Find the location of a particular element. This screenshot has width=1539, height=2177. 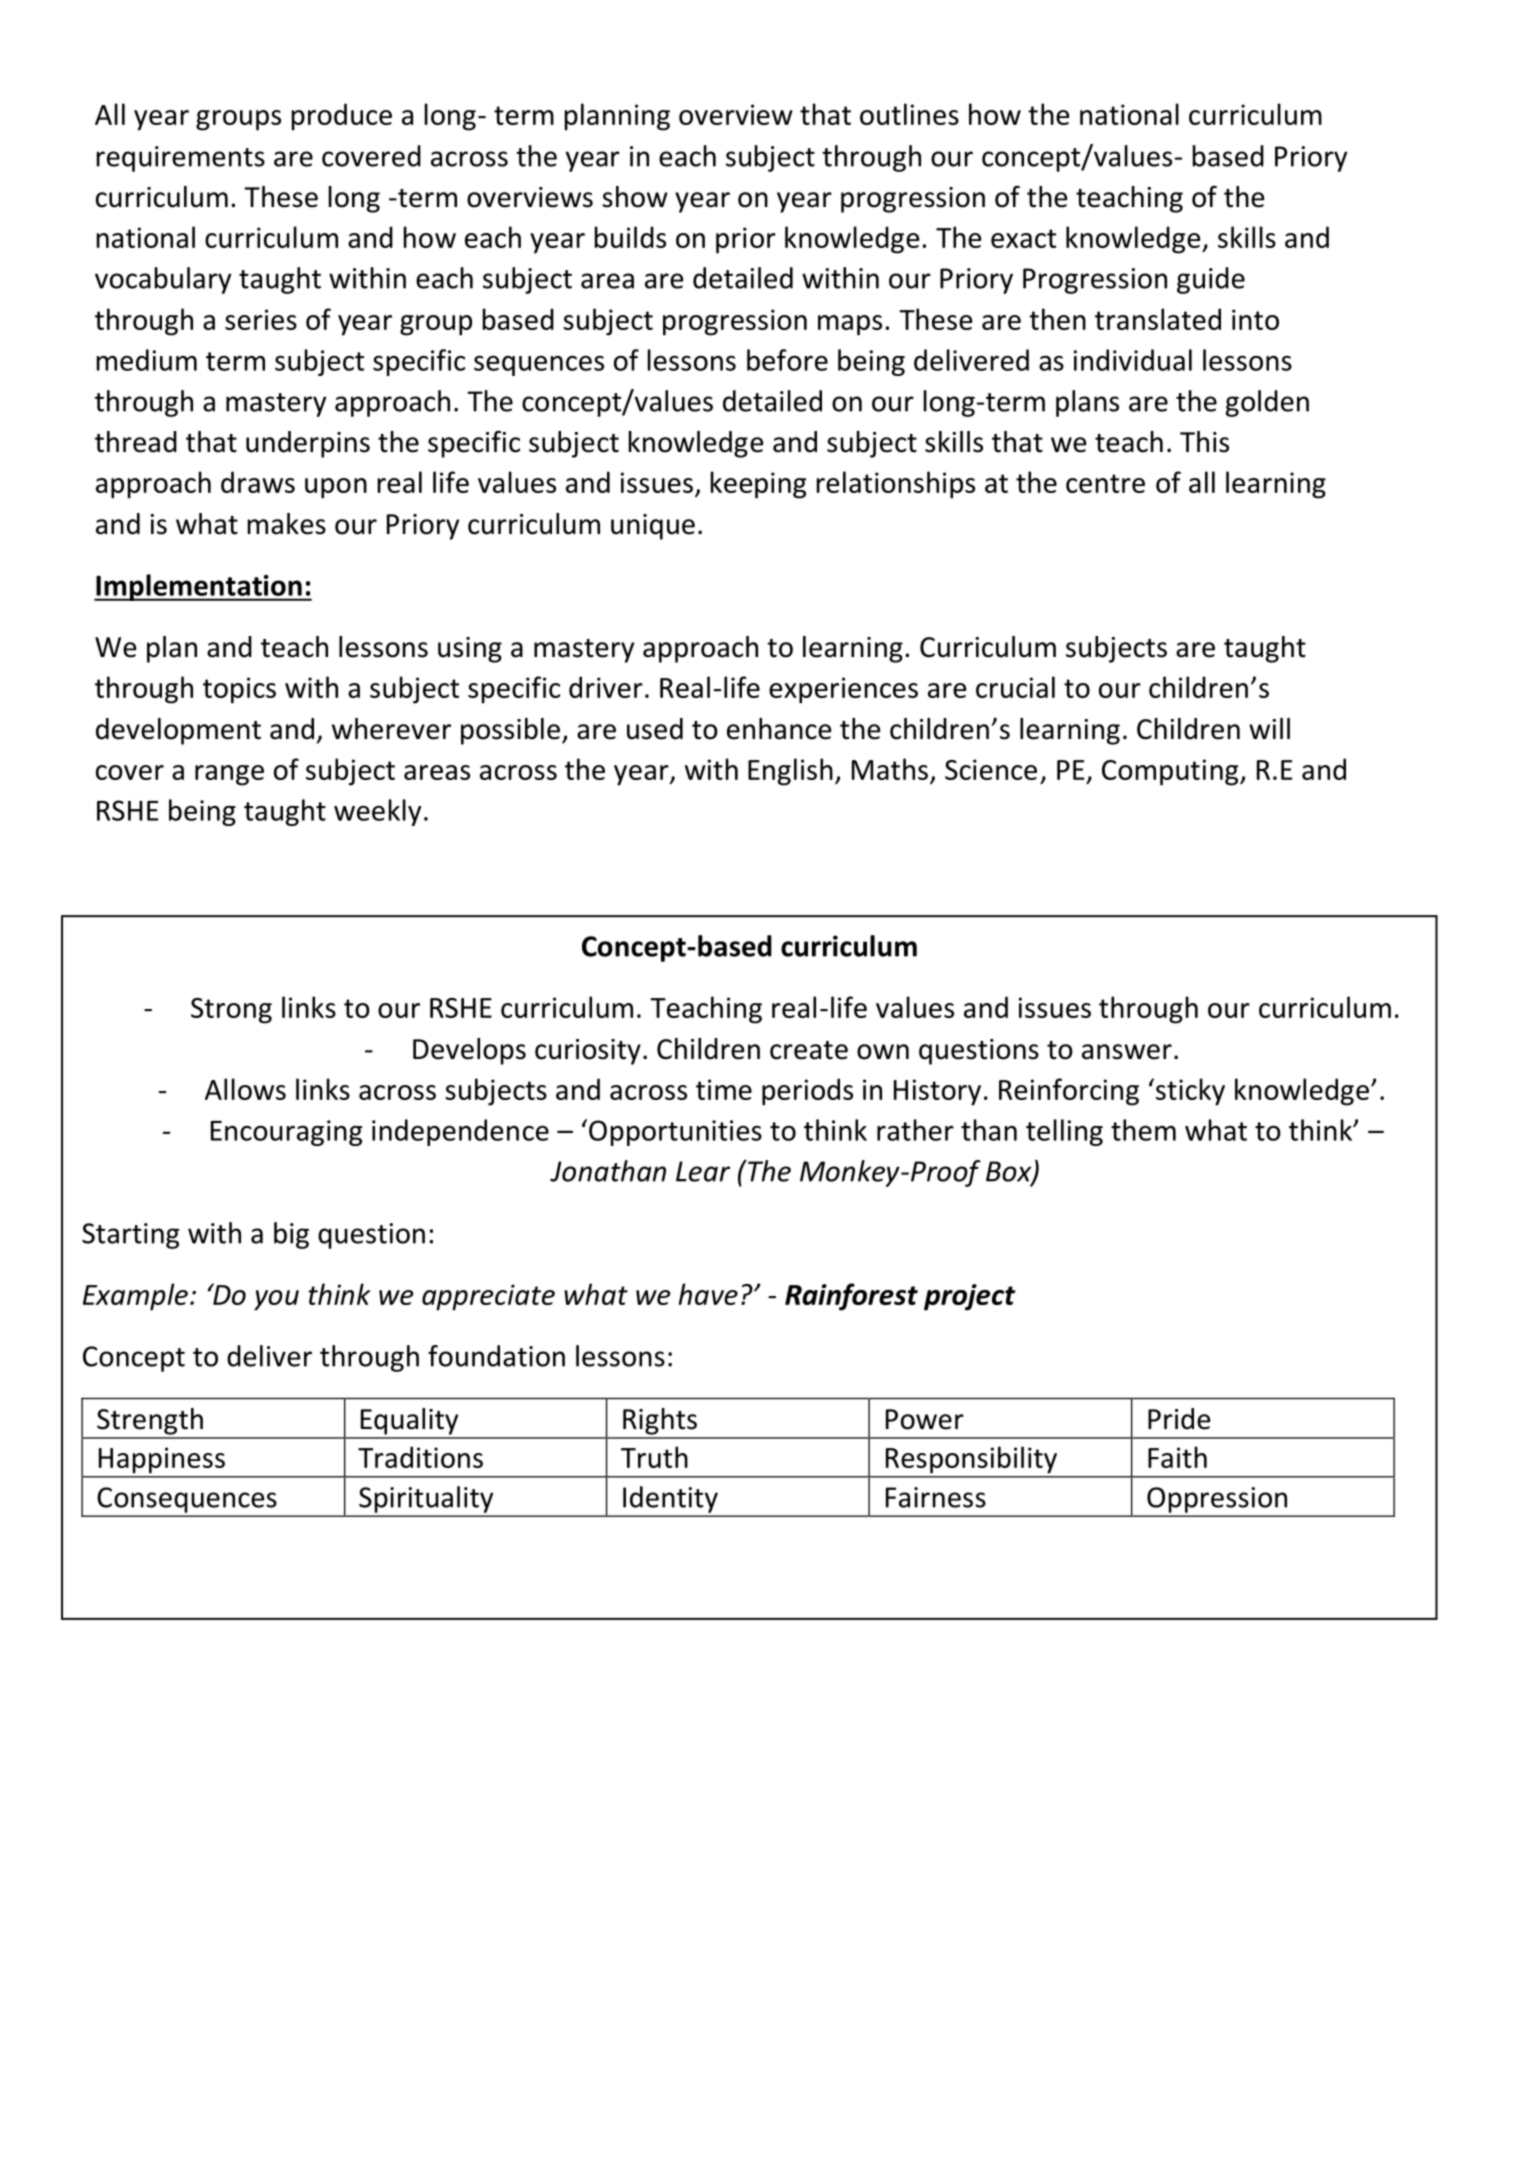

range is located at coordinates (229, 775).
